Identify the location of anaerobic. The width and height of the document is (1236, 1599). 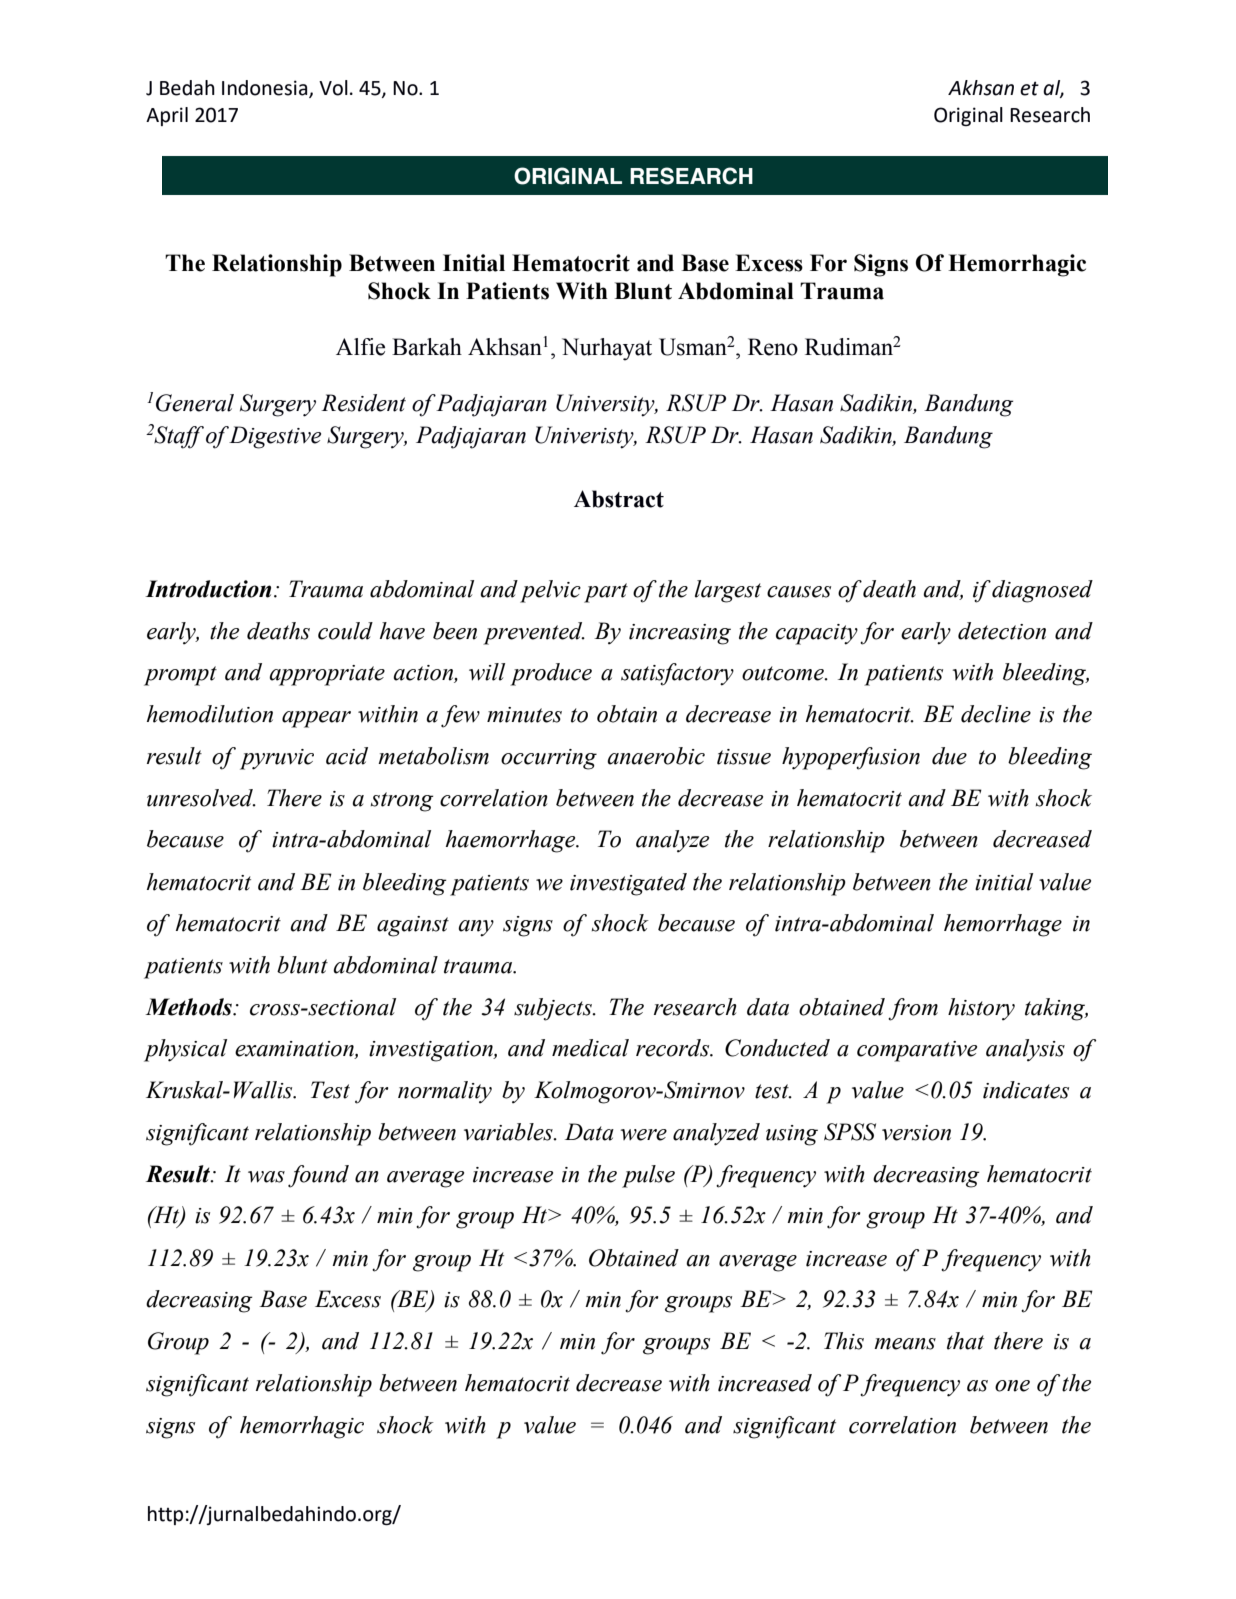
(656, 756).
